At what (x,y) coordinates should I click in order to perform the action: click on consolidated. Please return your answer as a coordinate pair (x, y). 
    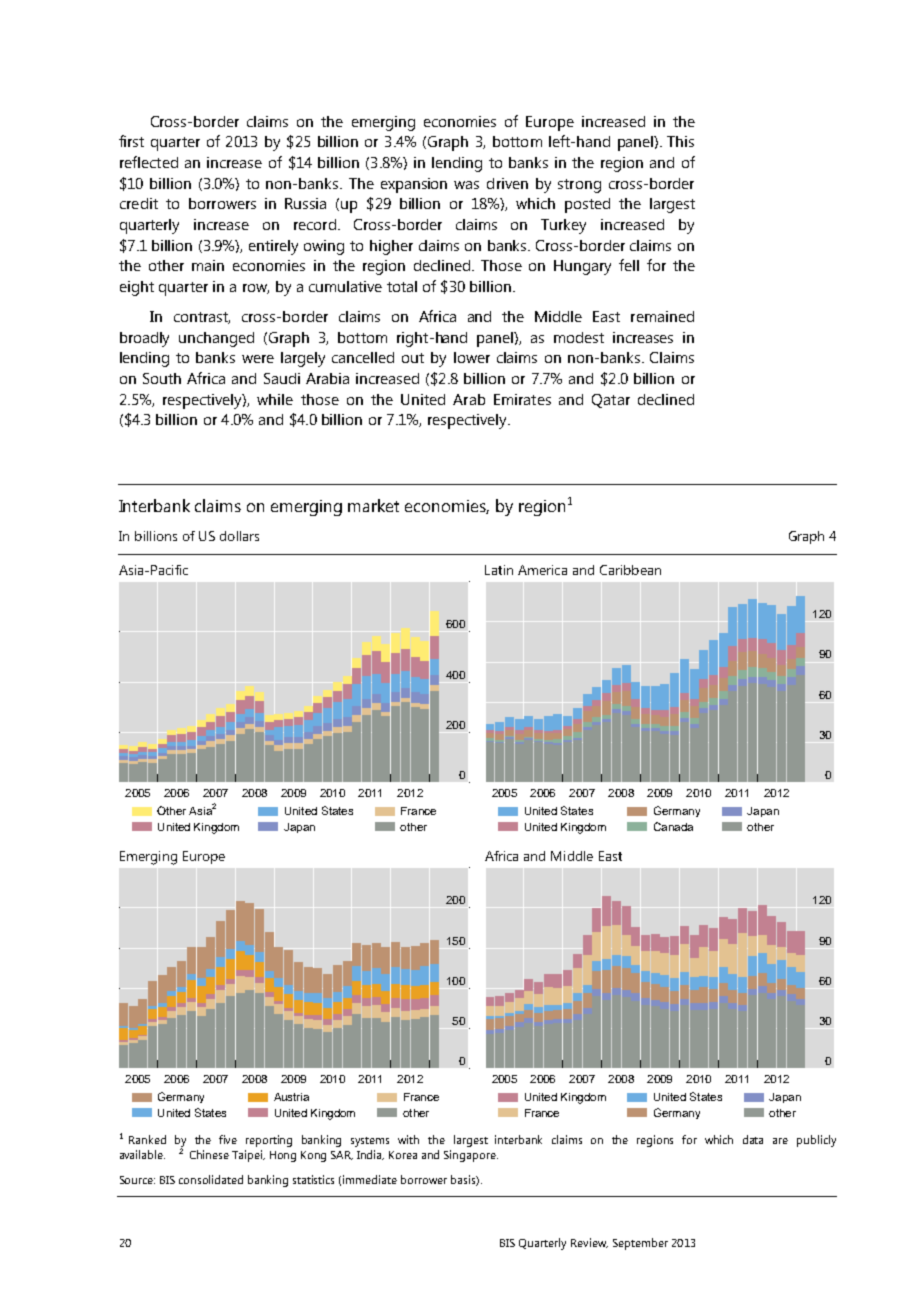
    Looking at the image, I should click on (211, 1179).
